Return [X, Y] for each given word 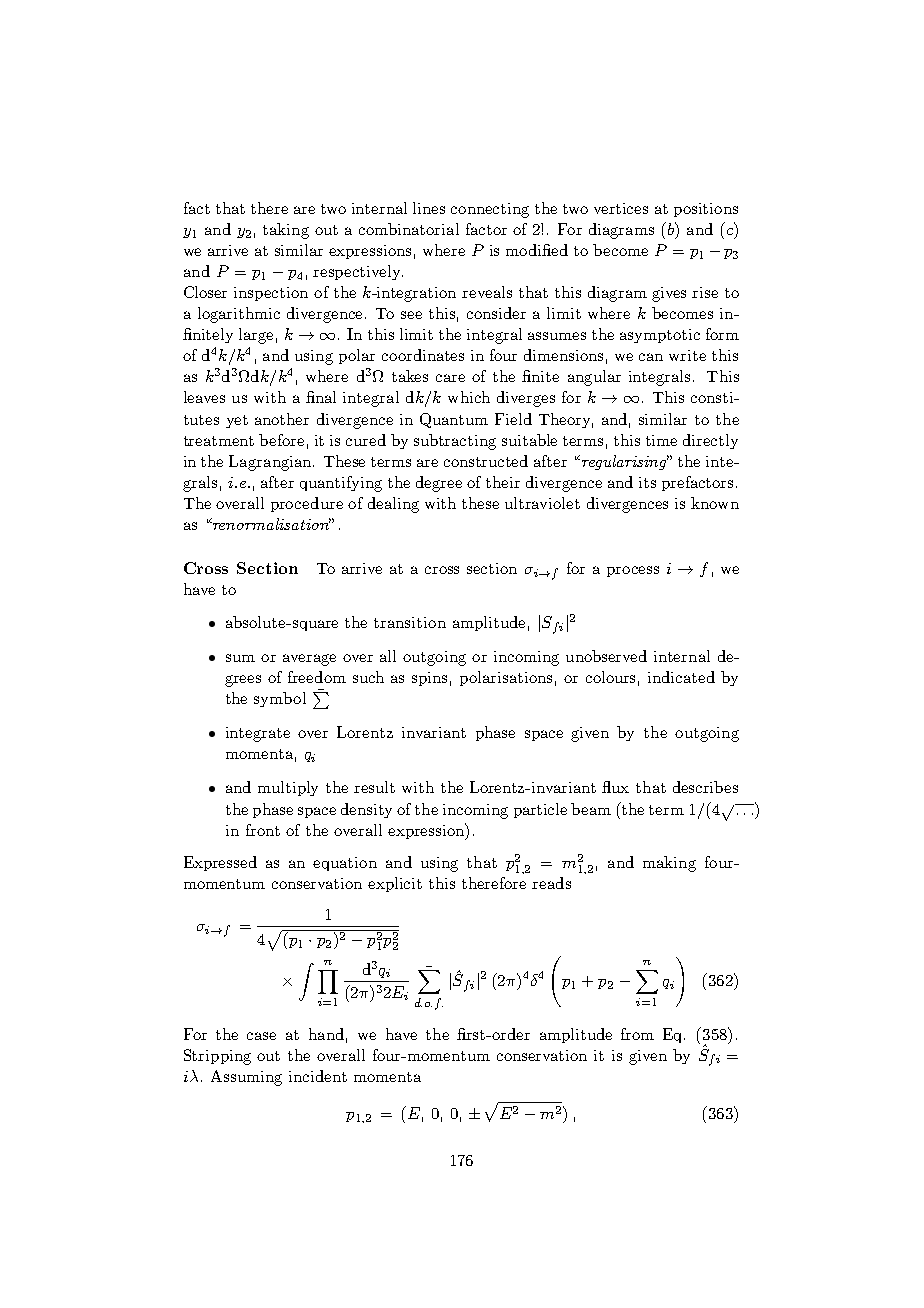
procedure [307, 504]
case [261, 1036]
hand [326, 1034]
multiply [288, 788]
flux [615, 787]
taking [286, 231]
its [647, 482]
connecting [490, 210]
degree [439, 484]
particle [540, 810]
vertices [621, 208]
